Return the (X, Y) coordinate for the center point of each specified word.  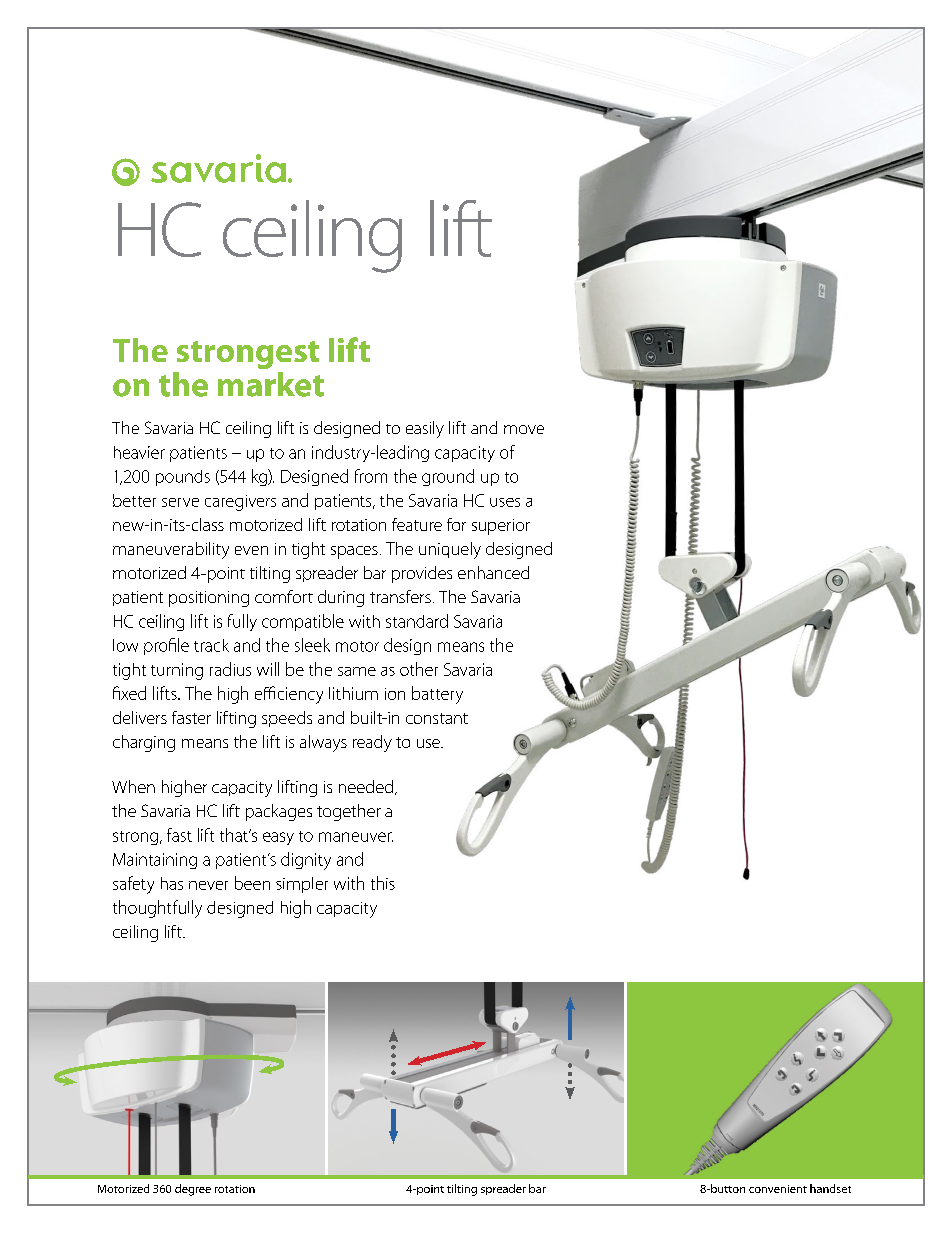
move (524, 429)
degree (193, 1190)
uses (505, 502)
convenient (778, 1189)
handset (830, 1188)
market (271, 384)
